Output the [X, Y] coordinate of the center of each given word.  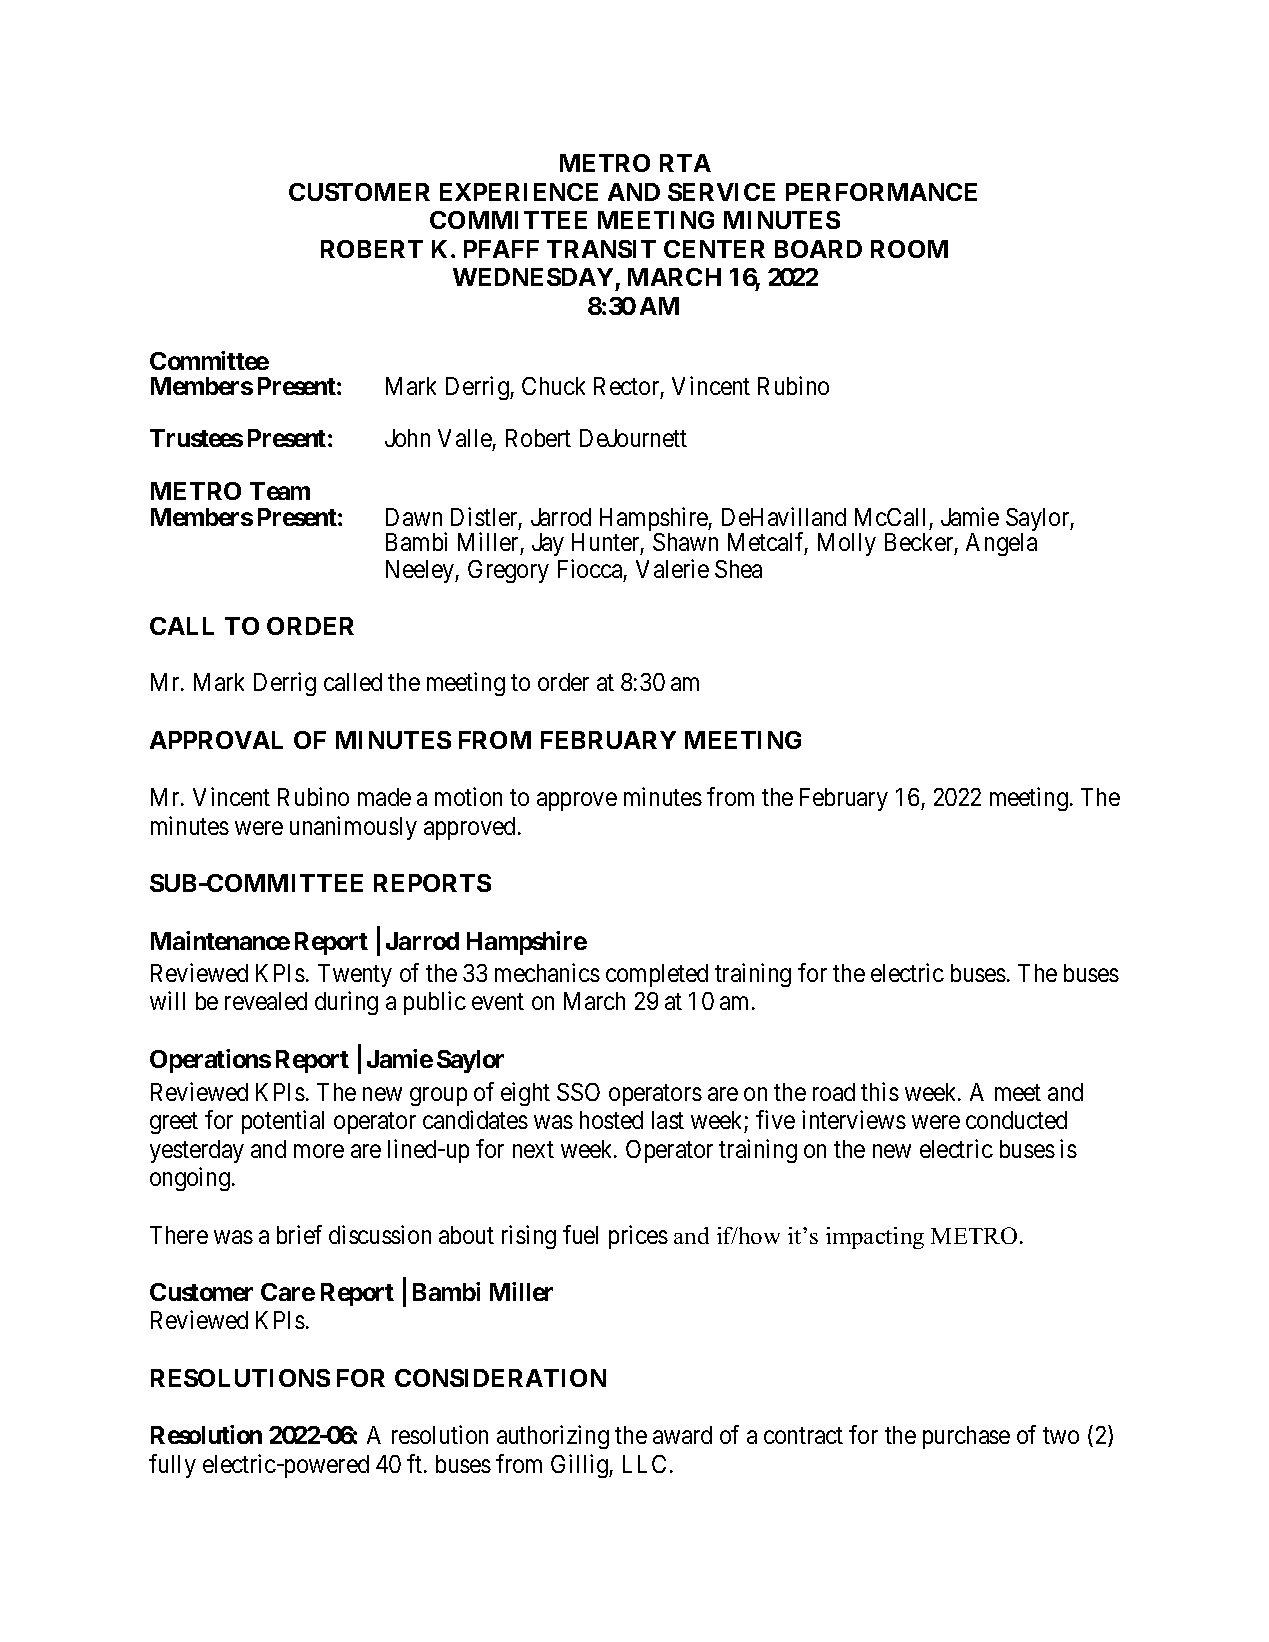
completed [657, 975]
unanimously [353, 828]
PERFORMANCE [881, 192]
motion [468, 796]
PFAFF [501, 249]
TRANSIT [601, 249]
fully [172, 1466]
